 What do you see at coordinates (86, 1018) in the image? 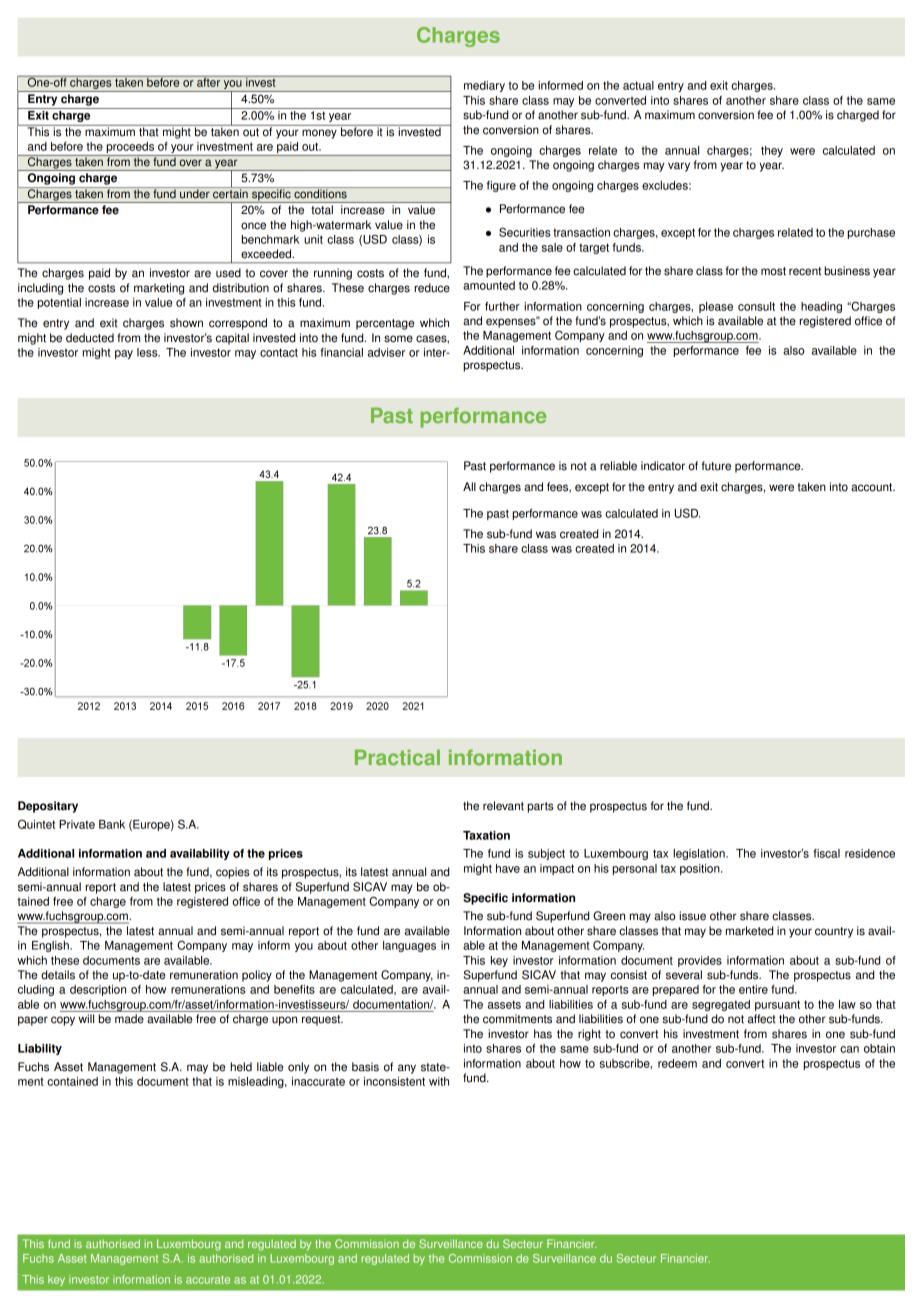
I see `will` at bounding box center [86, 1018].
